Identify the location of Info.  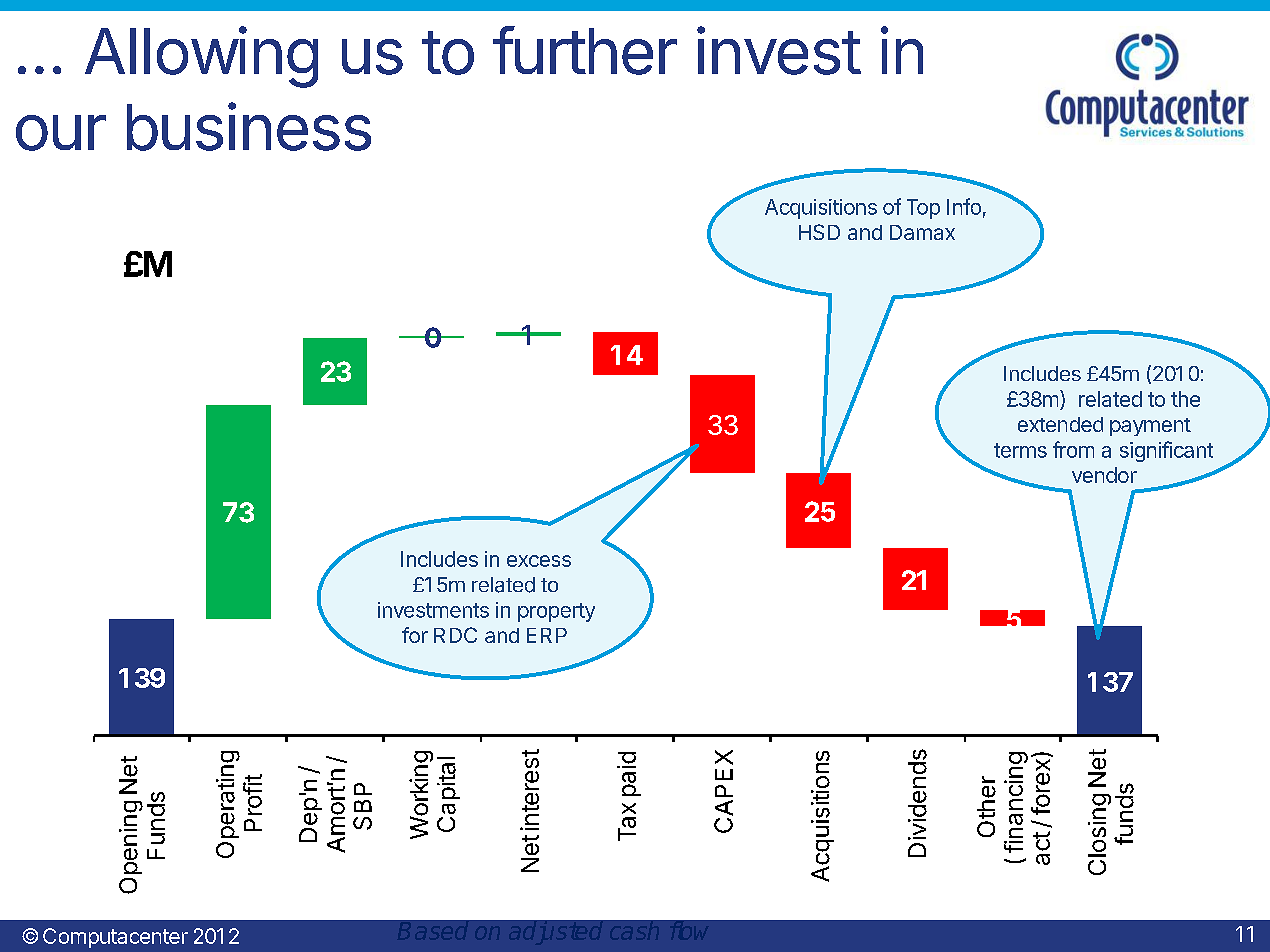
(964, 206).
